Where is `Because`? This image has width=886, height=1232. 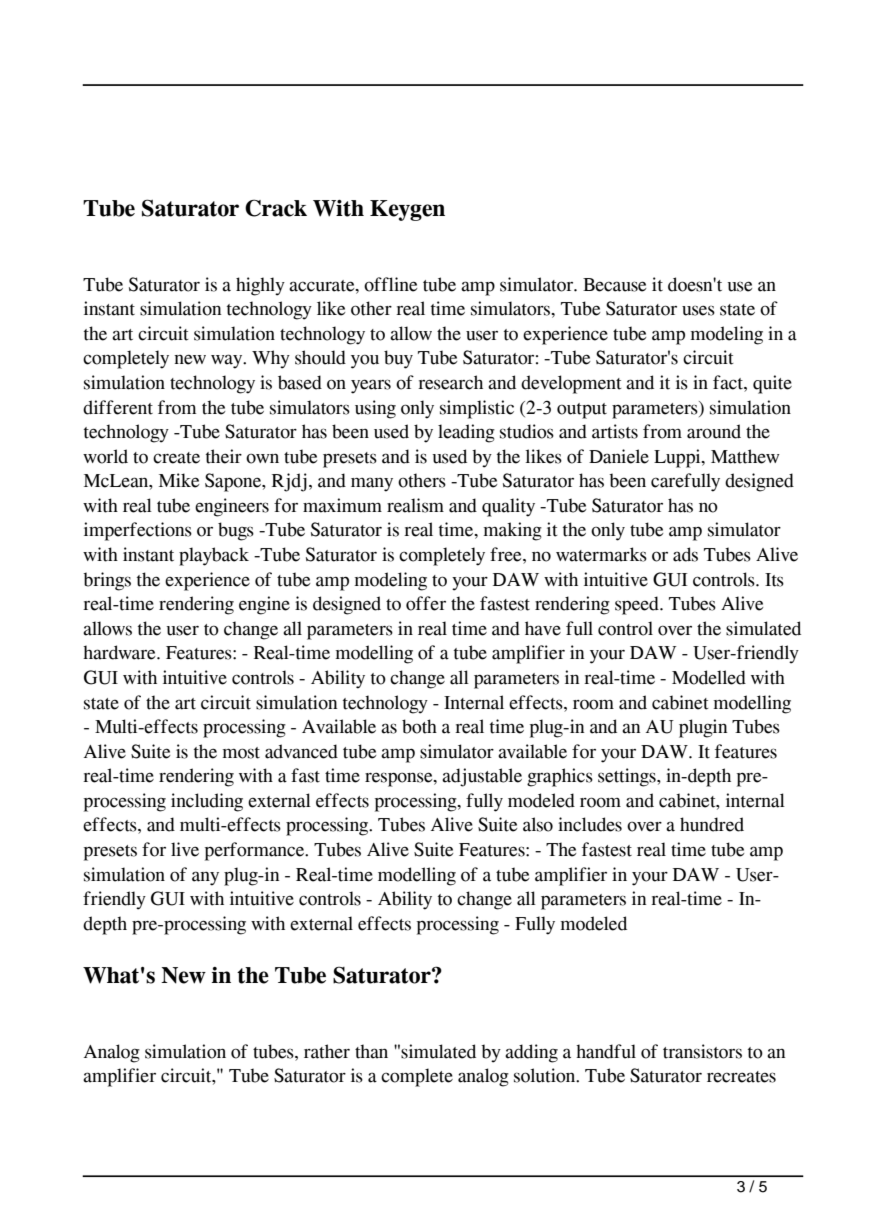 Because is located at coordinates (614, 285).
